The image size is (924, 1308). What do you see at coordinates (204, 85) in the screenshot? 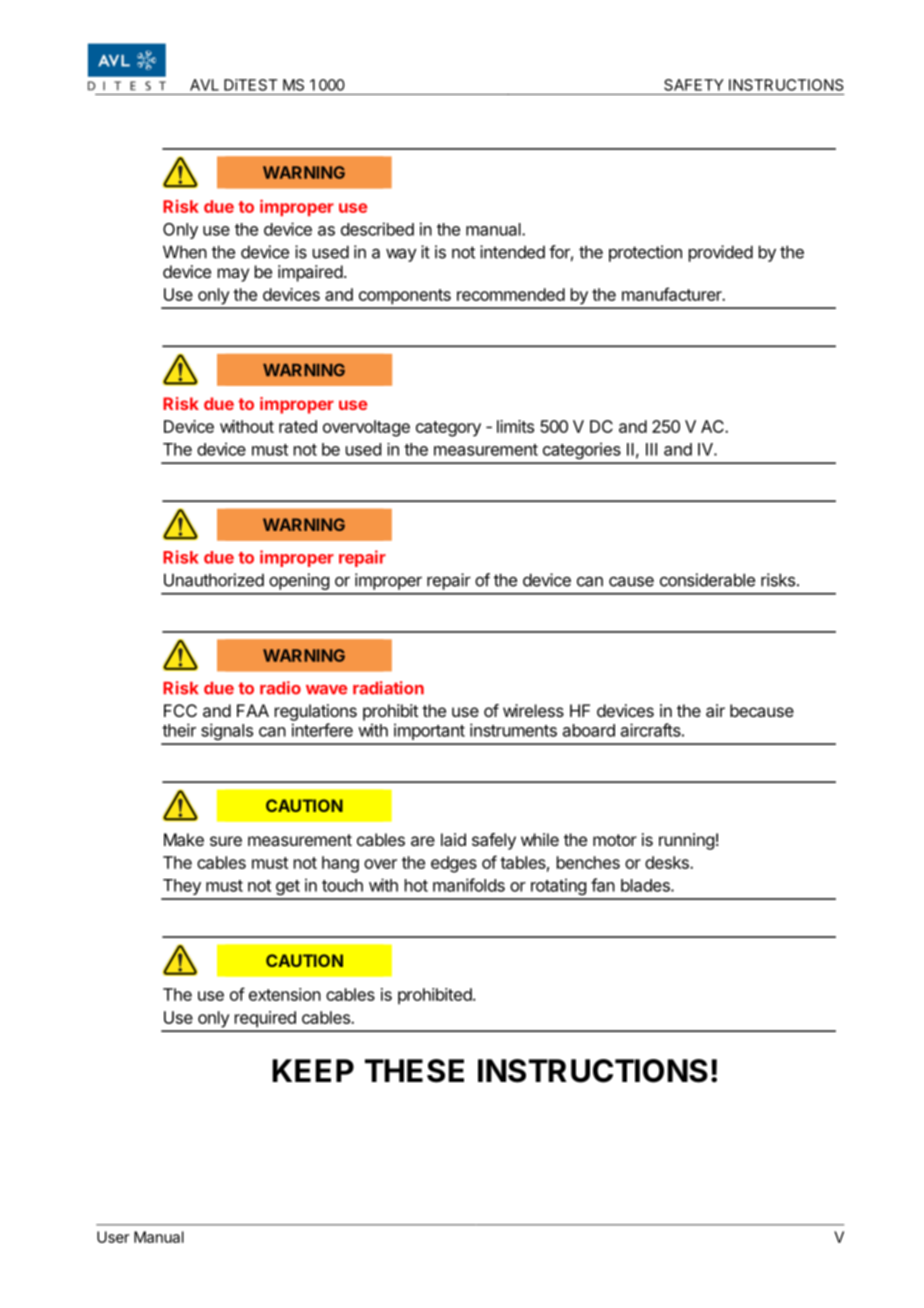
I see `AVL` at bounding box center [204, 85].
